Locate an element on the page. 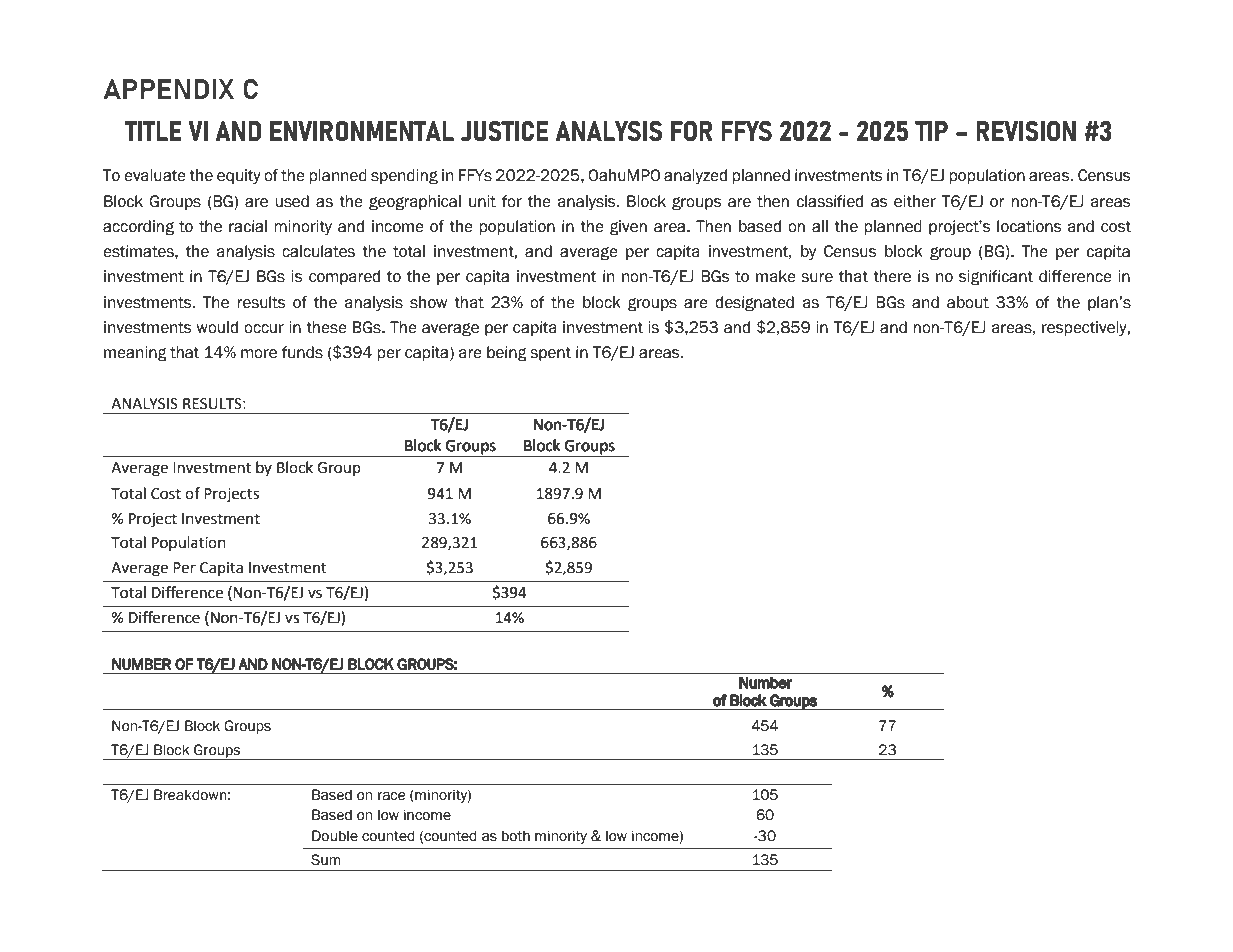 This image has height=952, width=1233. TIP is located at coordinates (931, 131).
